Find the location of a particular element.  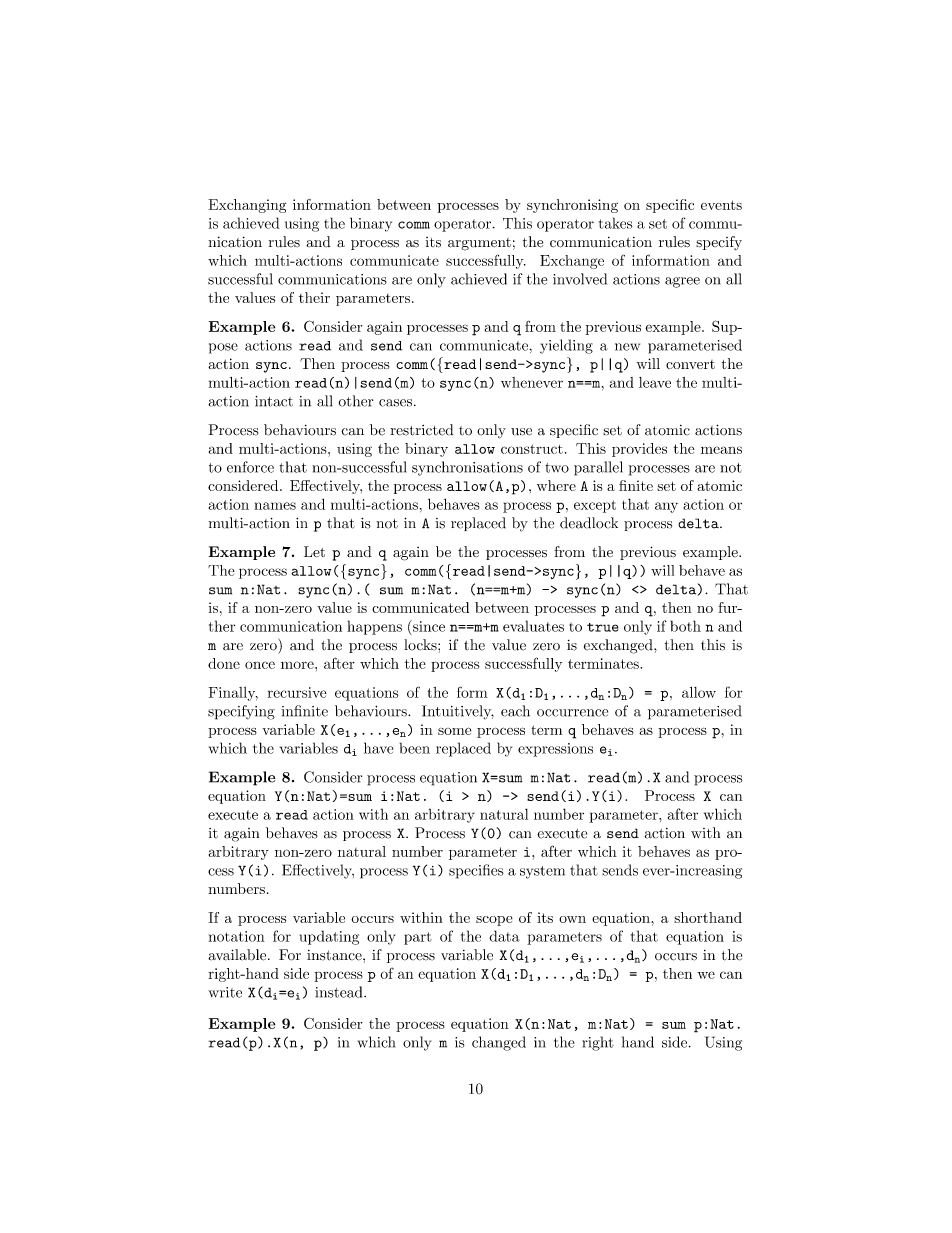

own is located at coordinates (572, 919).
